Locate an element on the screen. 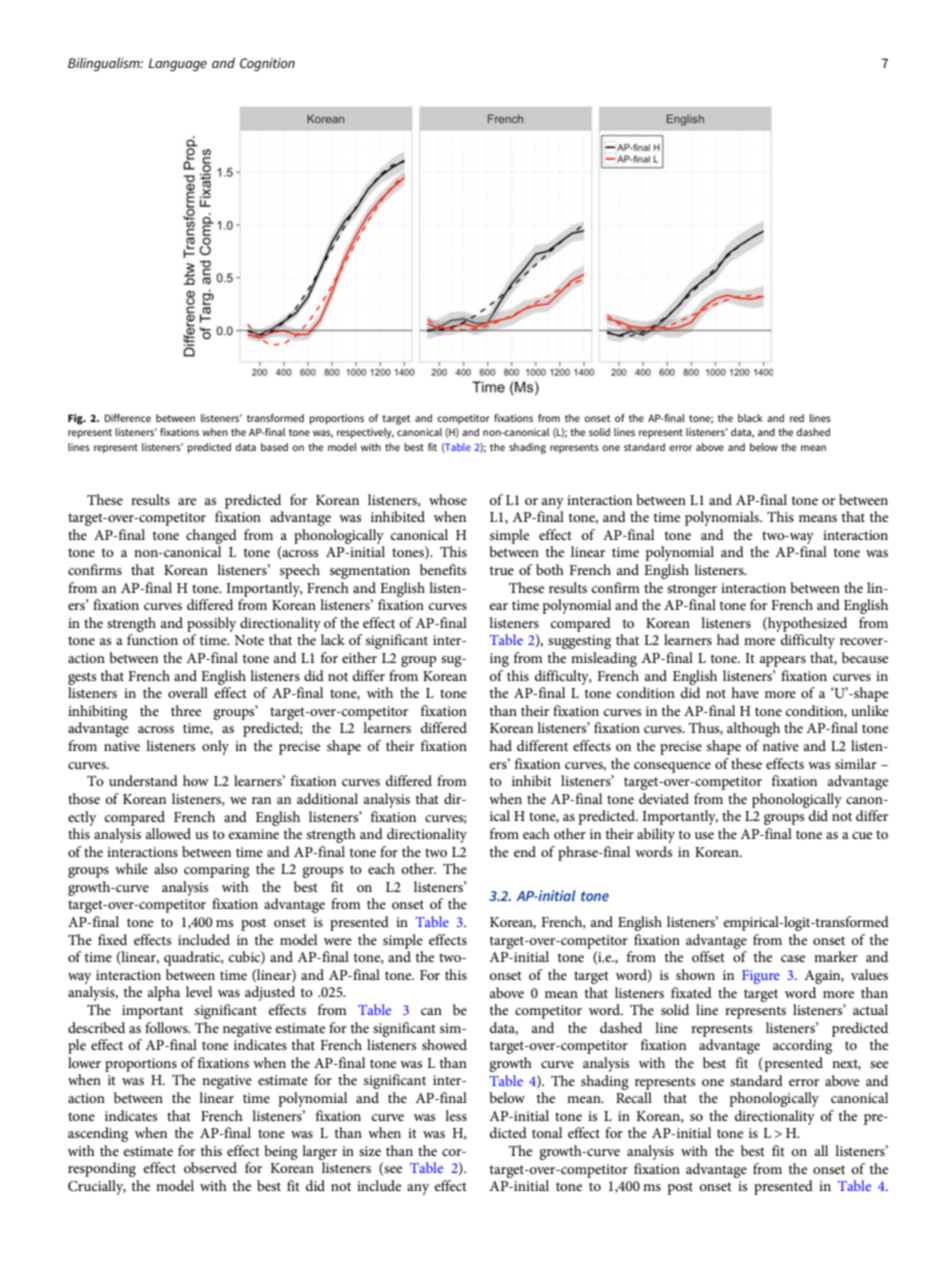  Language is located at coordinates (178, 65).
